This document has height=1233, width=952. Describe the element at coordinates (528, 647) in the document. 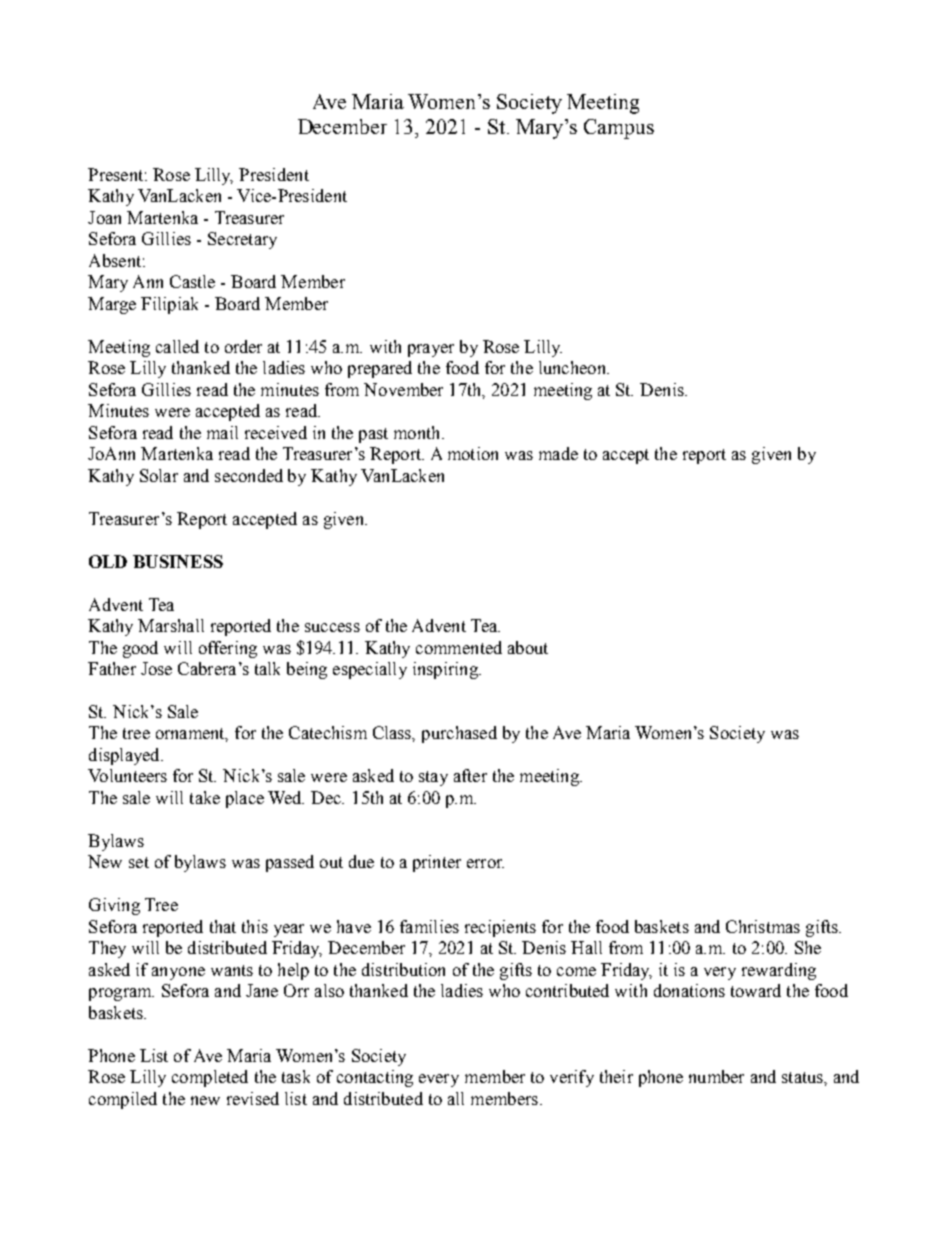

I see `about` at that location.
